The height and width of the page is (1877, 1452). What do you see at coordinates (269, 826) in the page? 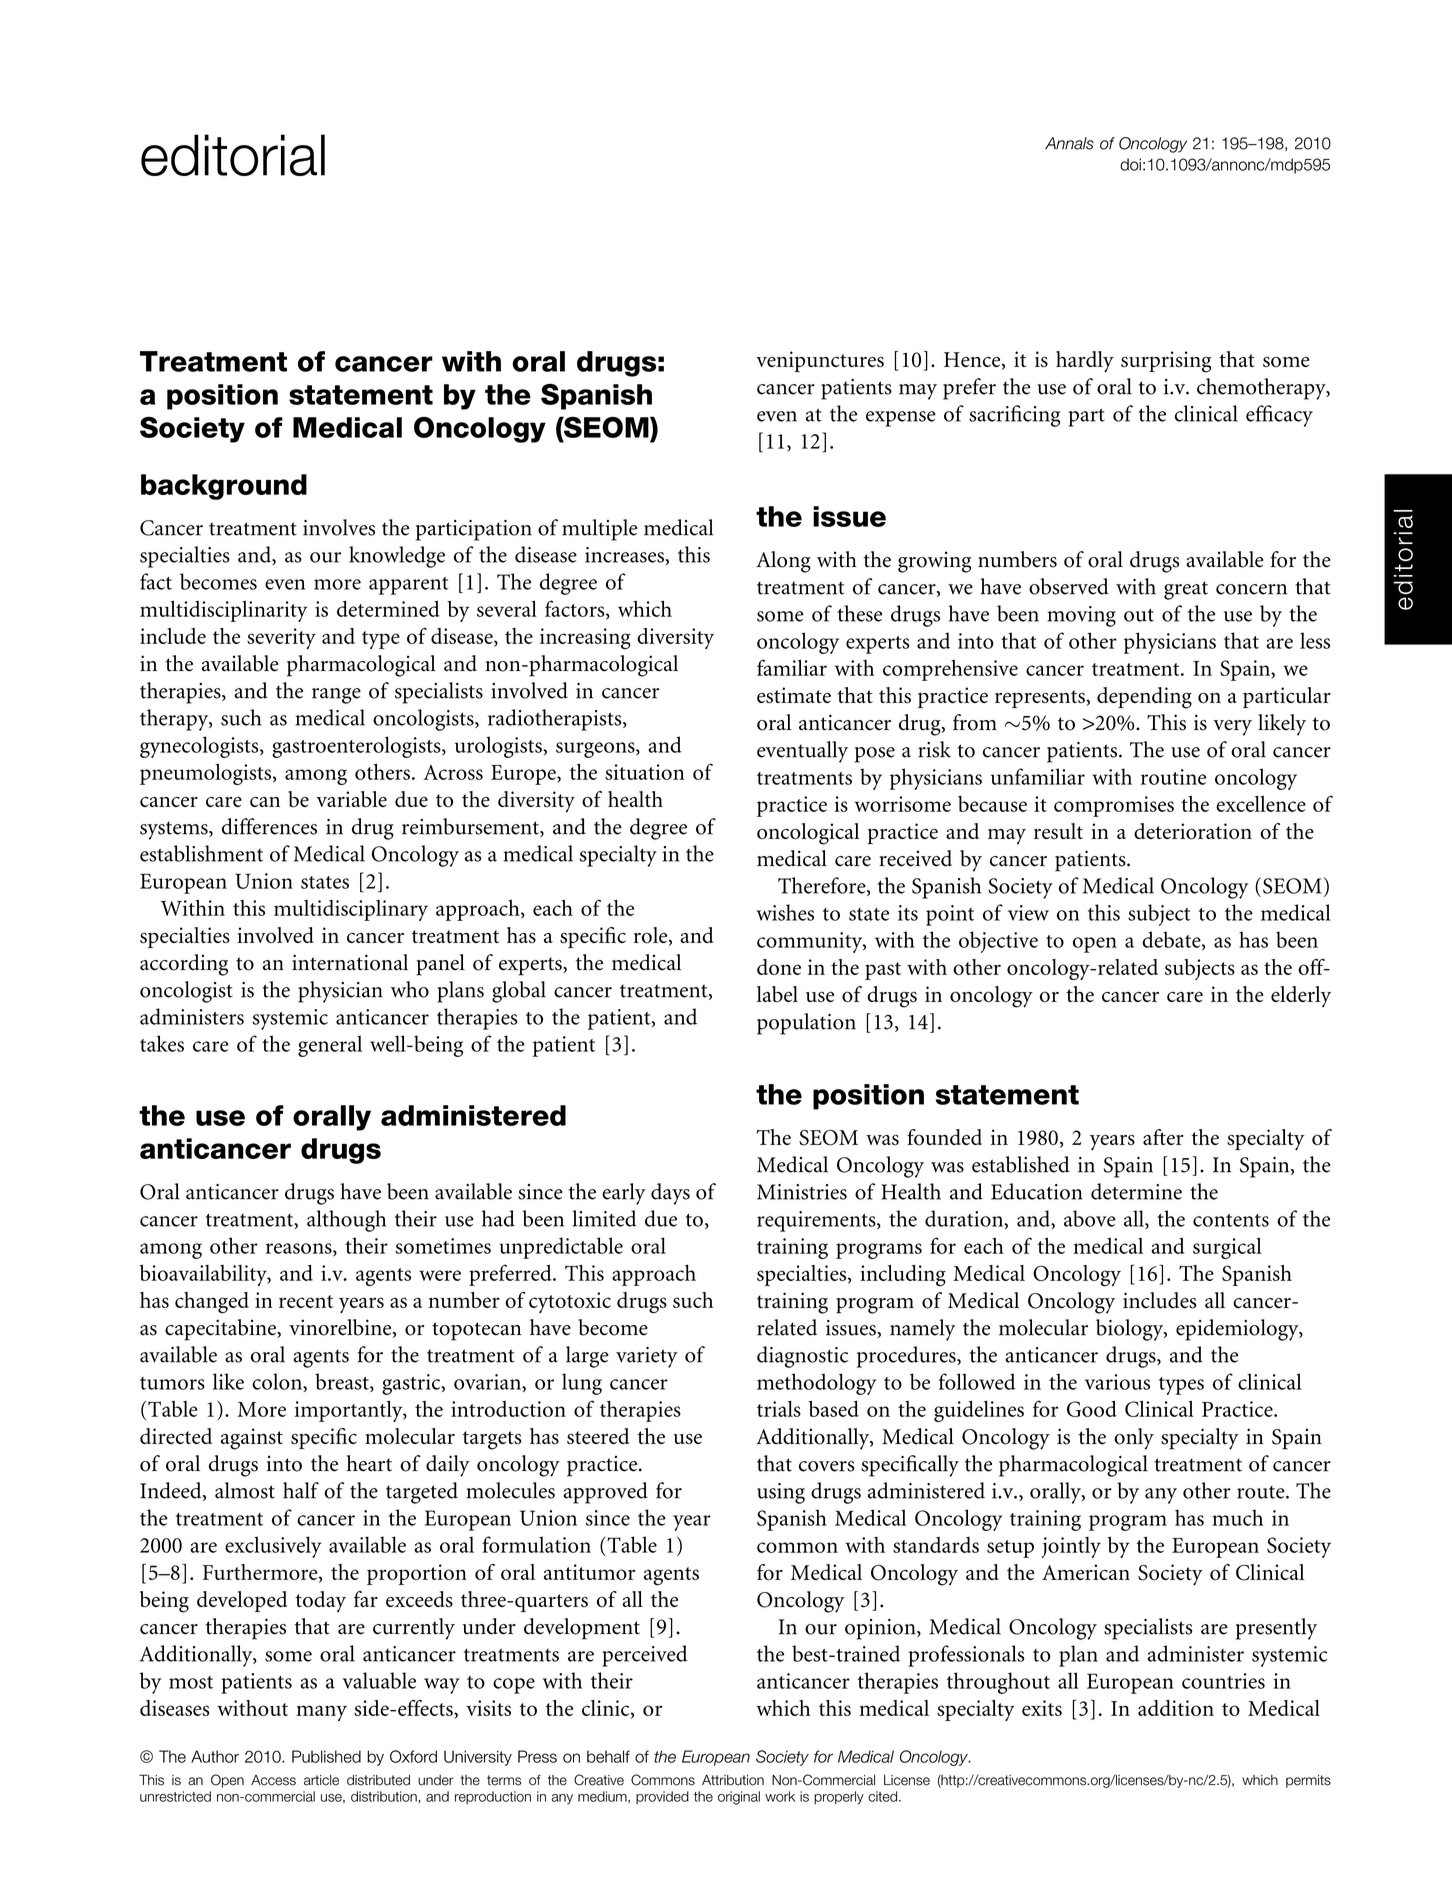
I see `differences` at bounding box center [269, 826].
